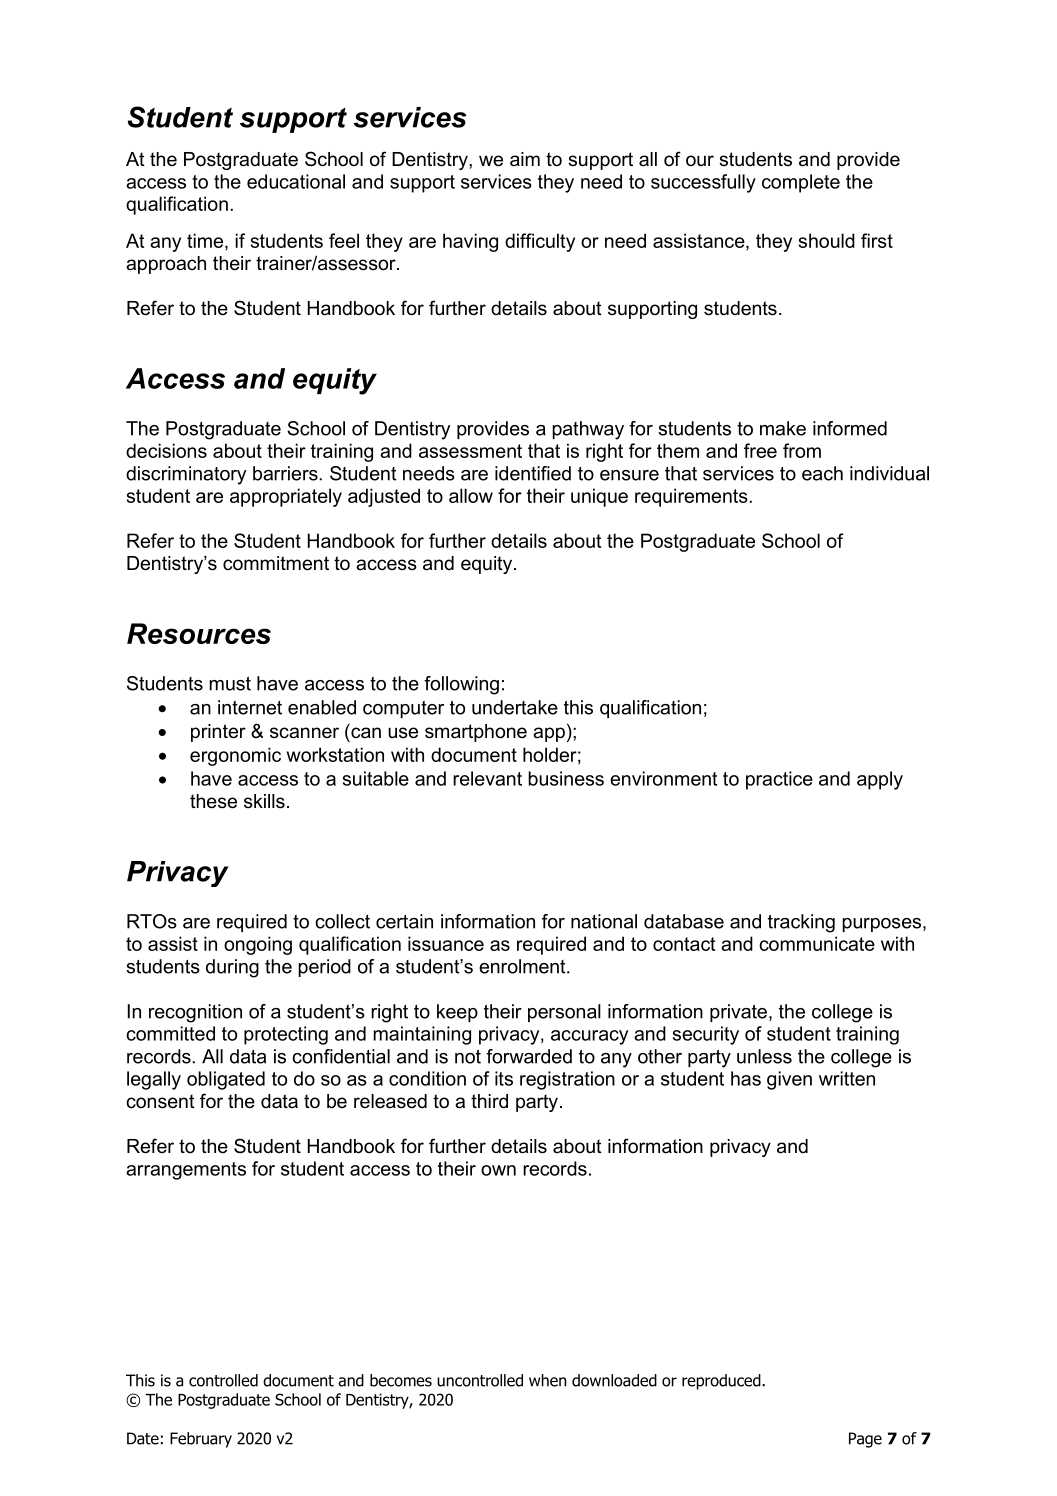 Image resolution: width=1057 pixels, height=1496 pixels. Describe the element at coordinates (199, 633) in the screenshot. I see `Resources` at that location.
